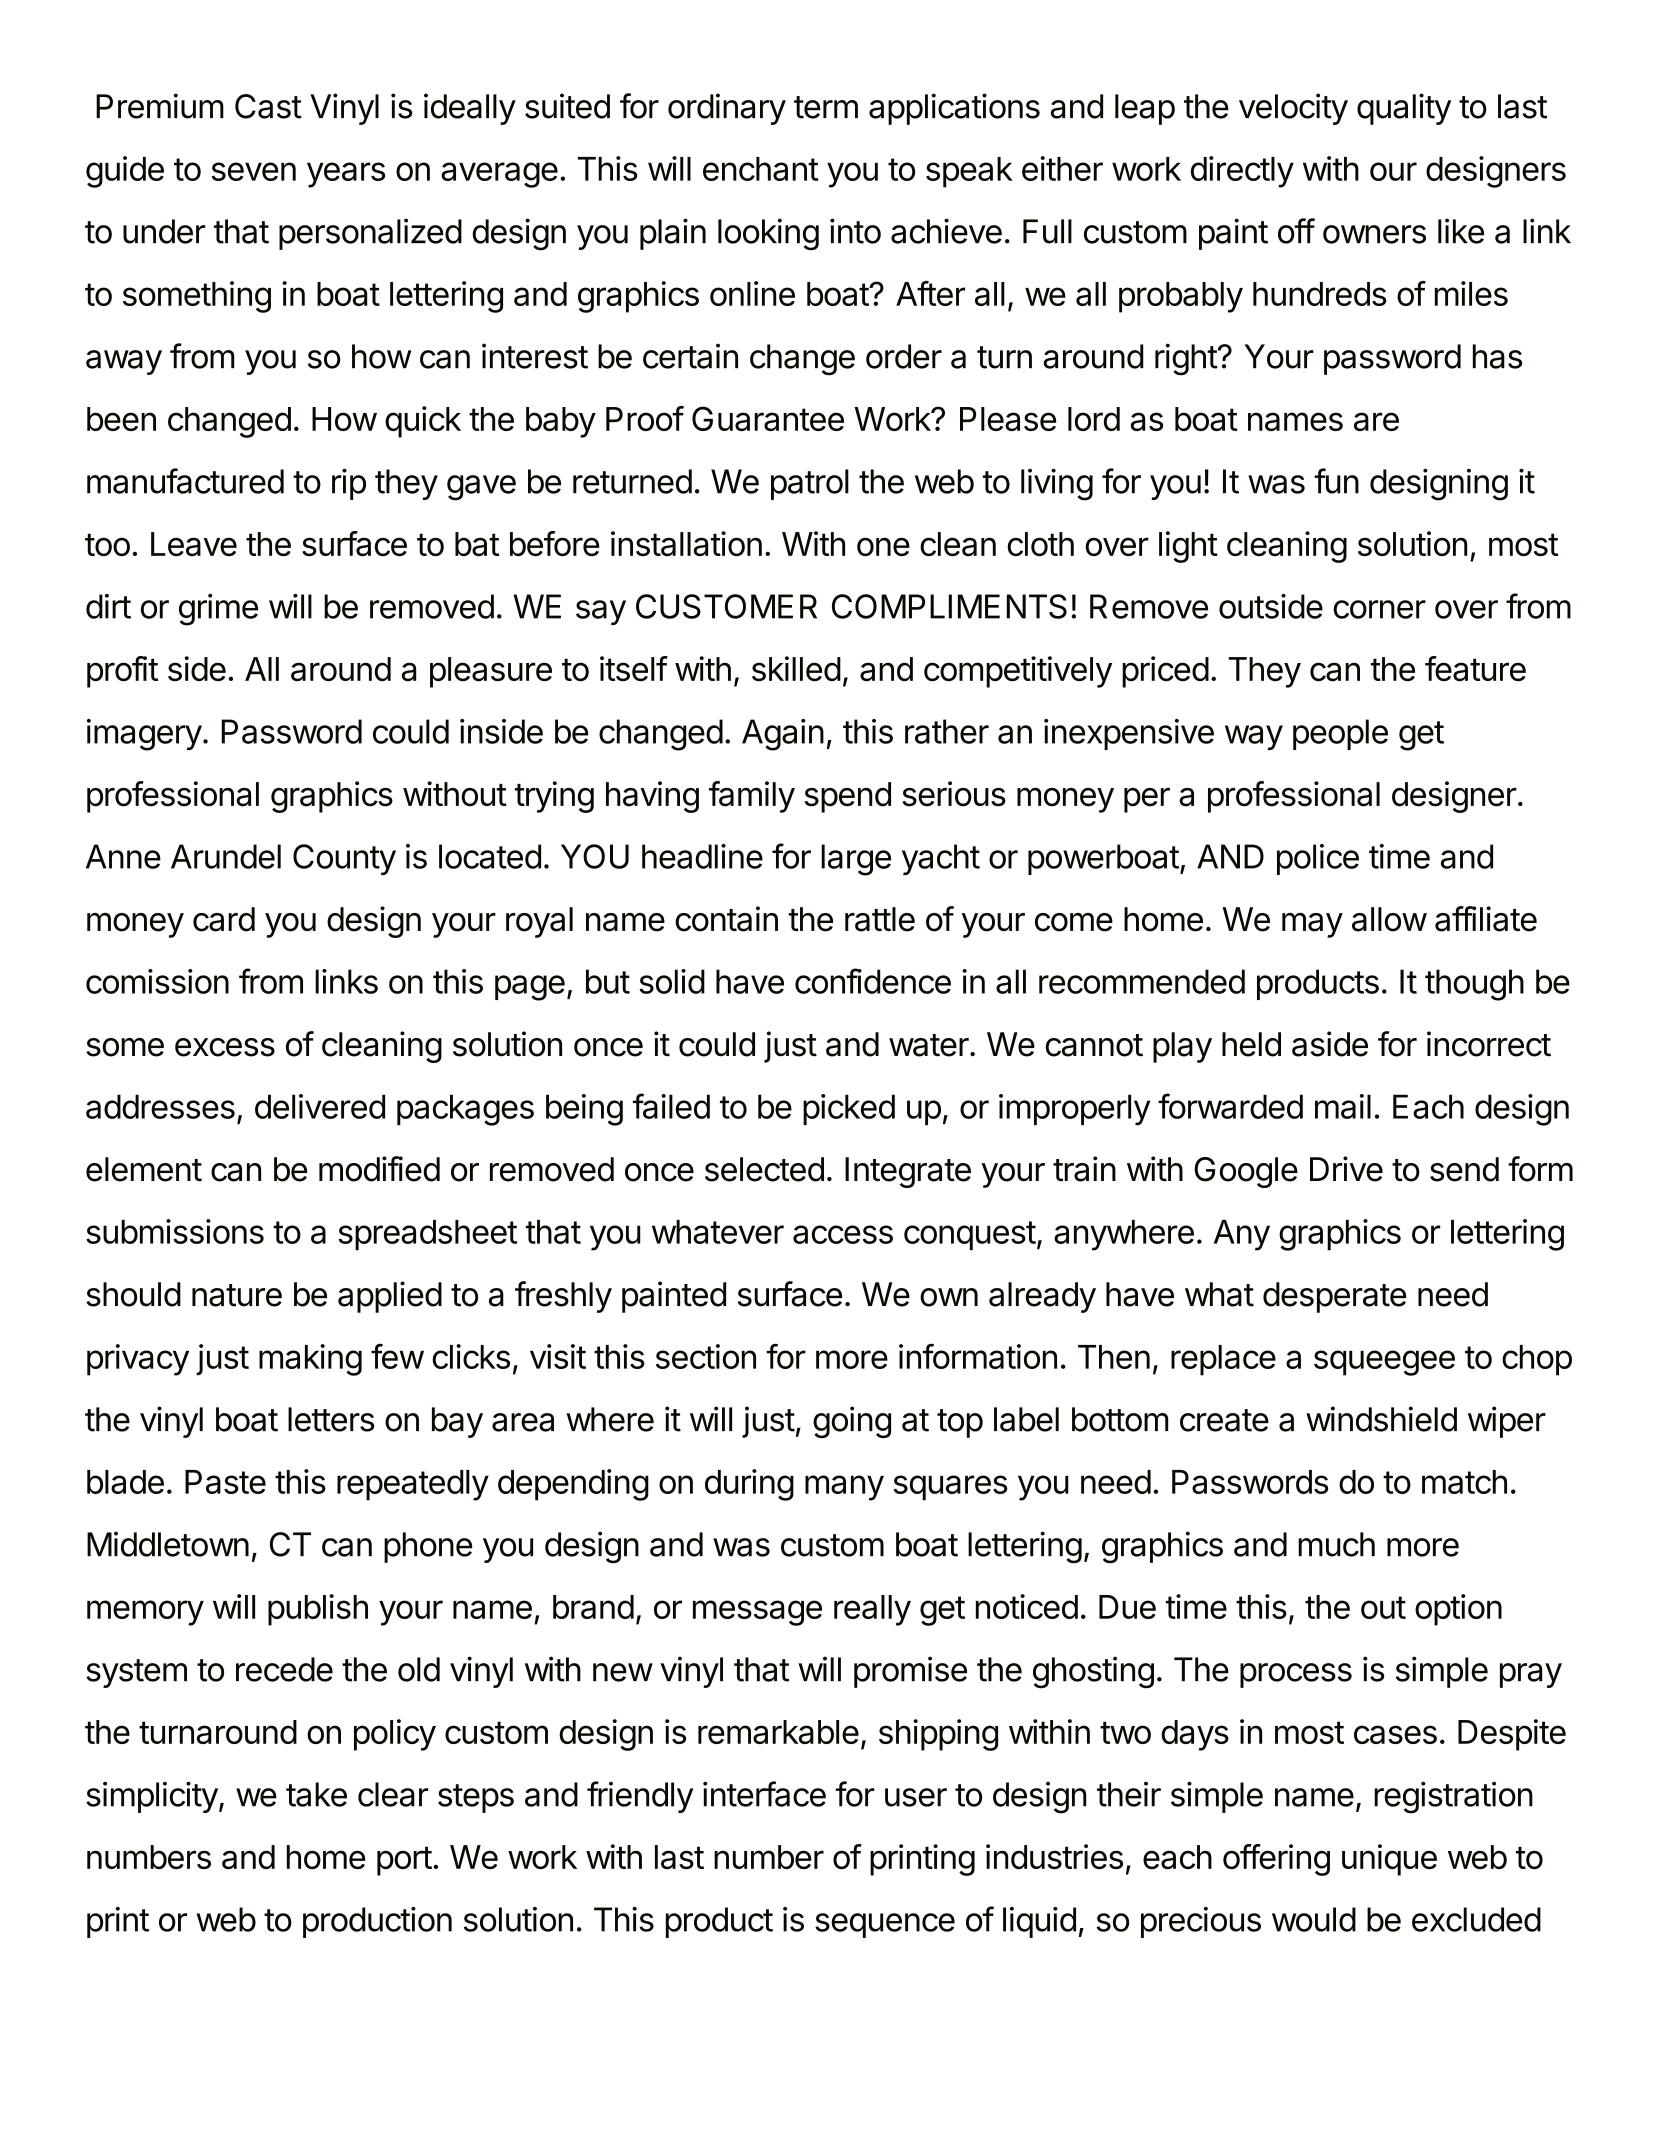  Describe the element at coordinates (218, 610) in the page. I see `grime` at that location.
